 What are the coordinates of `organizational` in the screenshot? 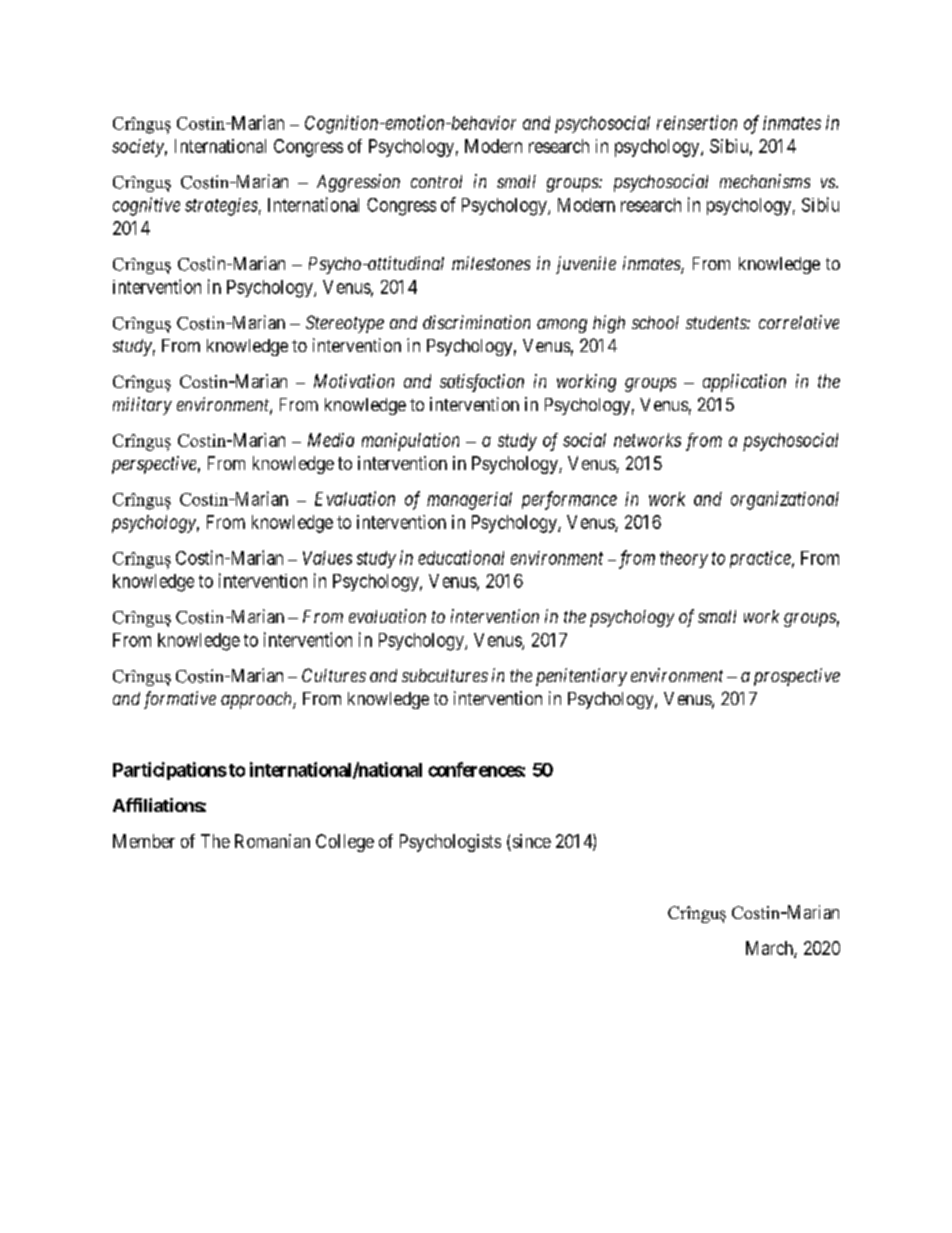 It's located at (785, 500).
